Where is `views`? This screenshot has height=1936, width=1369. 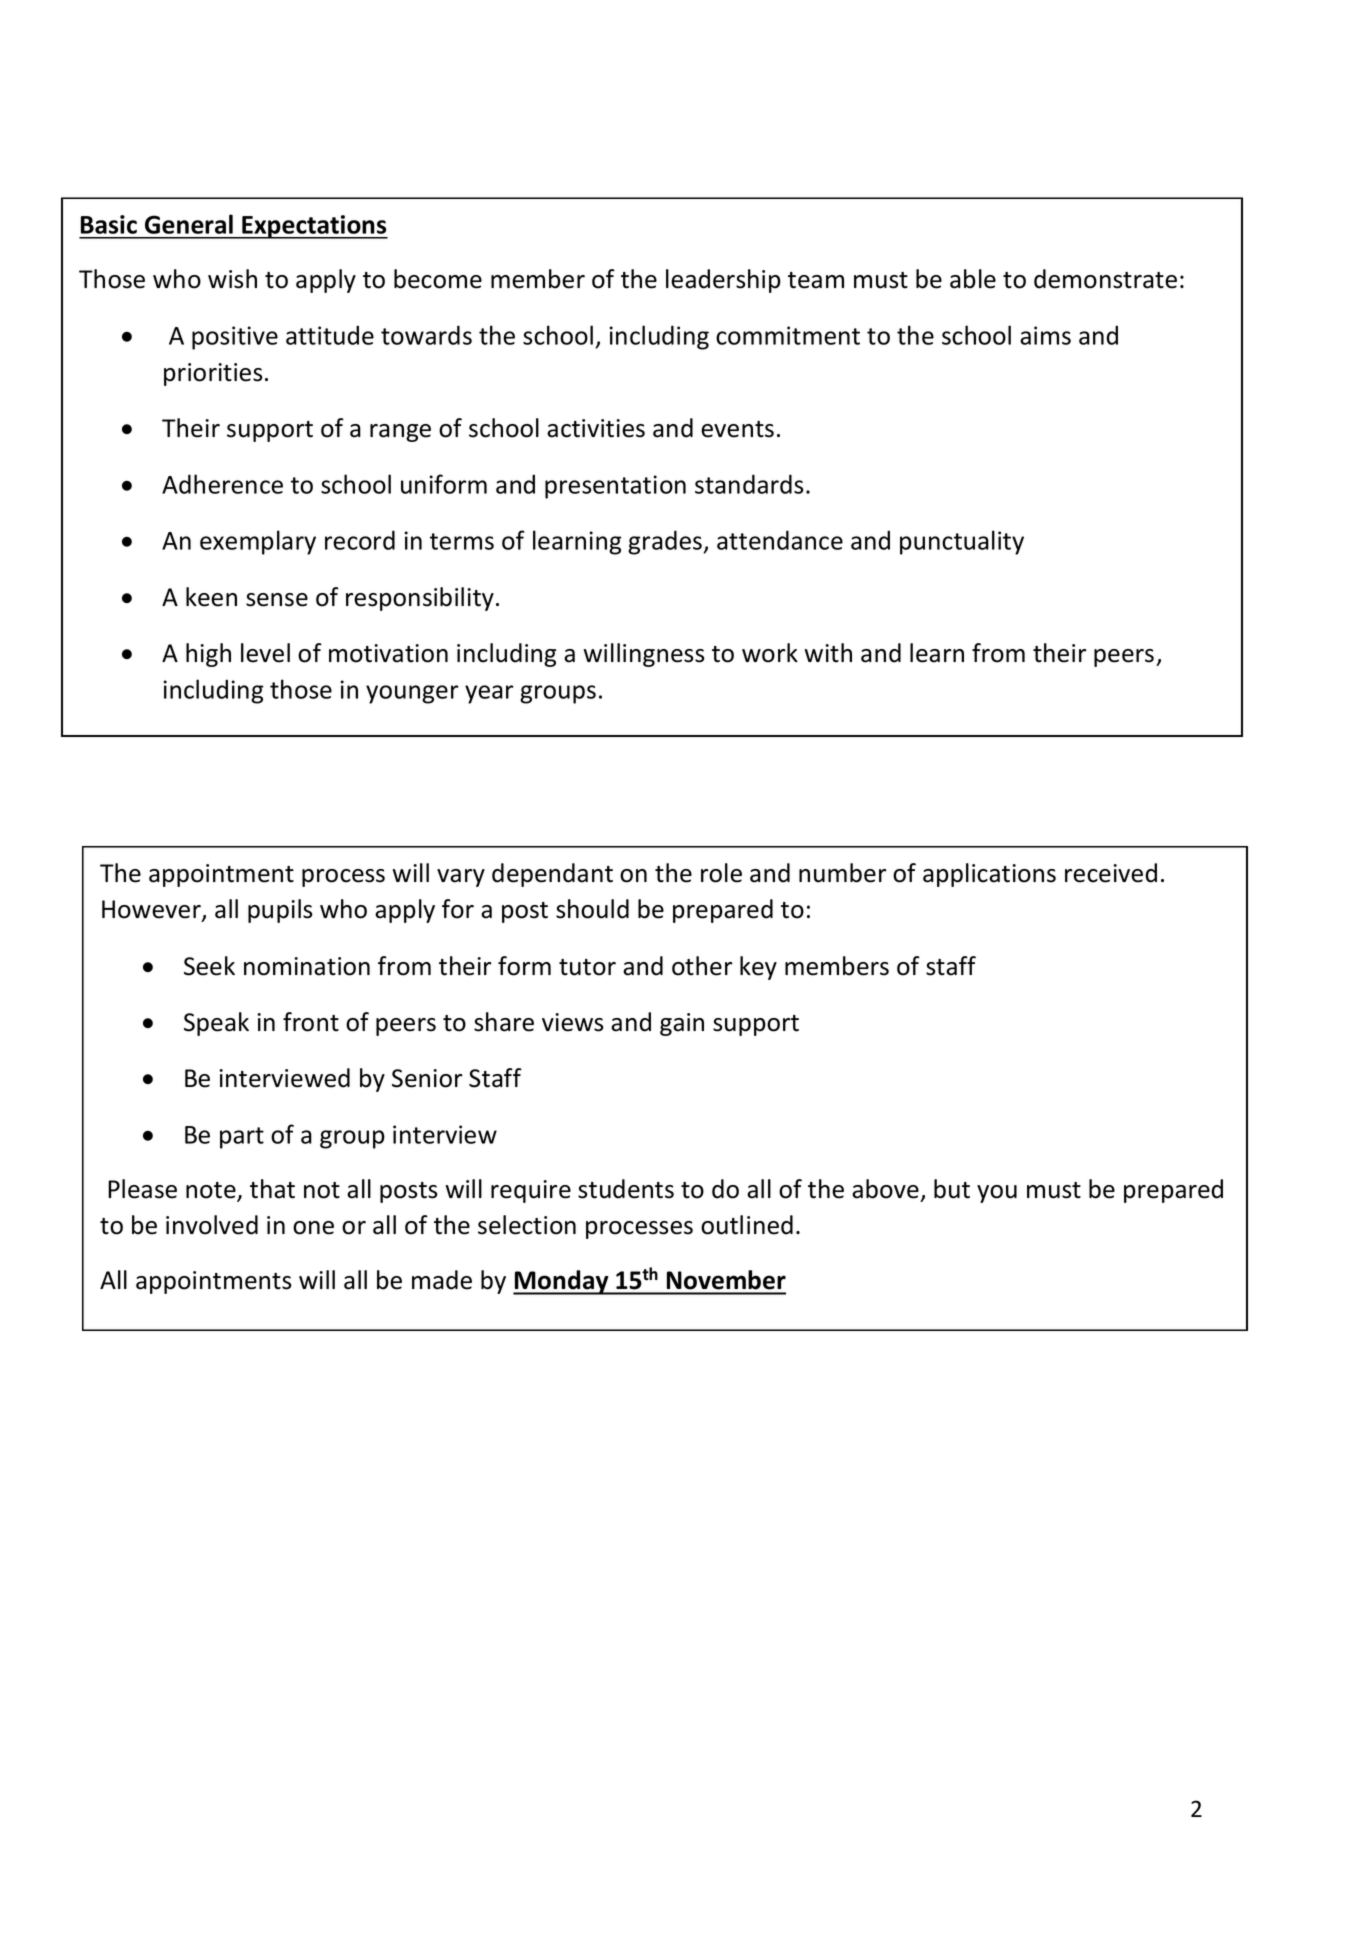
views is located at coordinates (573, 1022).
